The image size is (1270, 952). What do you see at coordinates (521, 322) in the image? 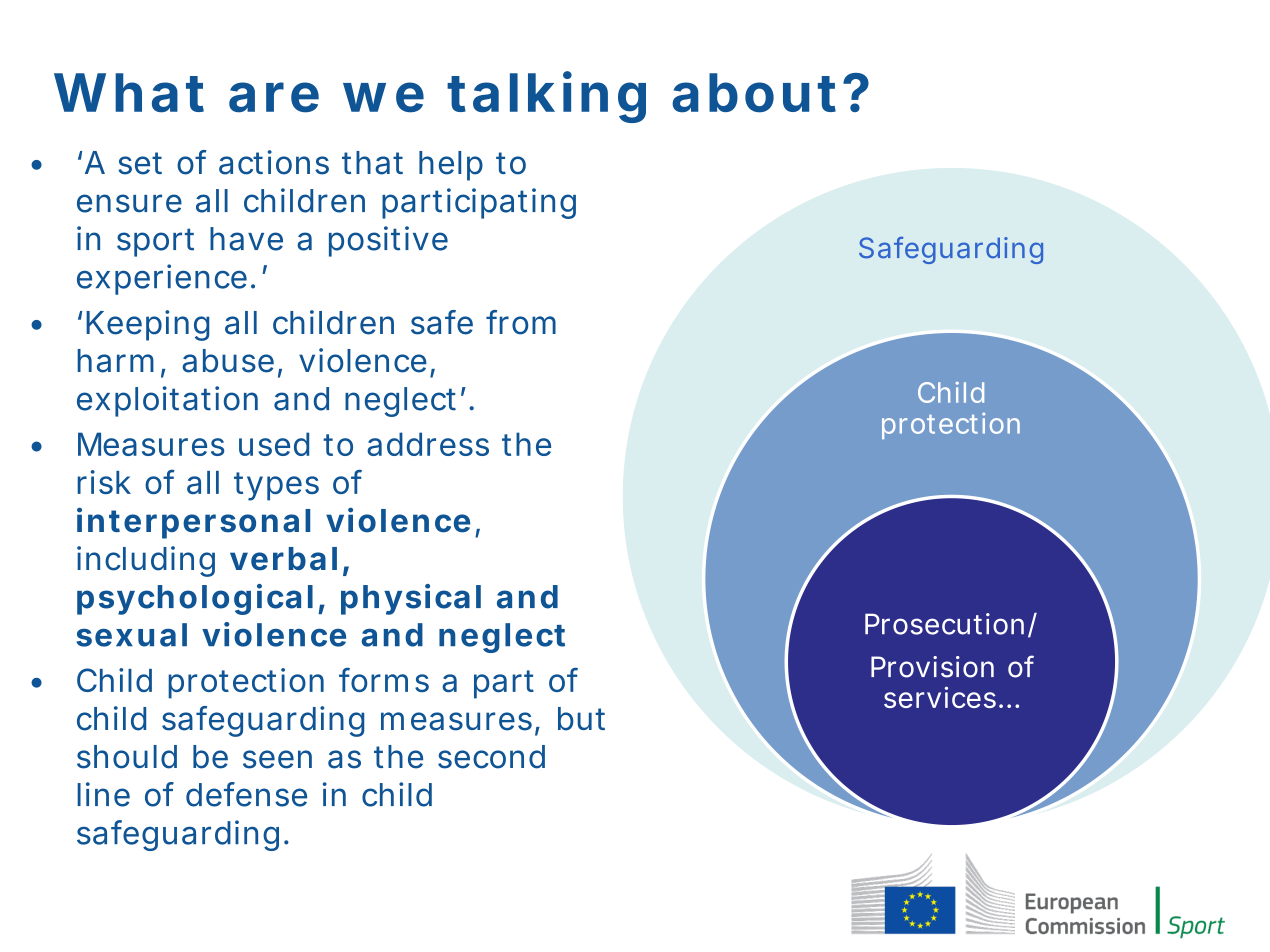
I see `from` at bounding box center [521, 322].
